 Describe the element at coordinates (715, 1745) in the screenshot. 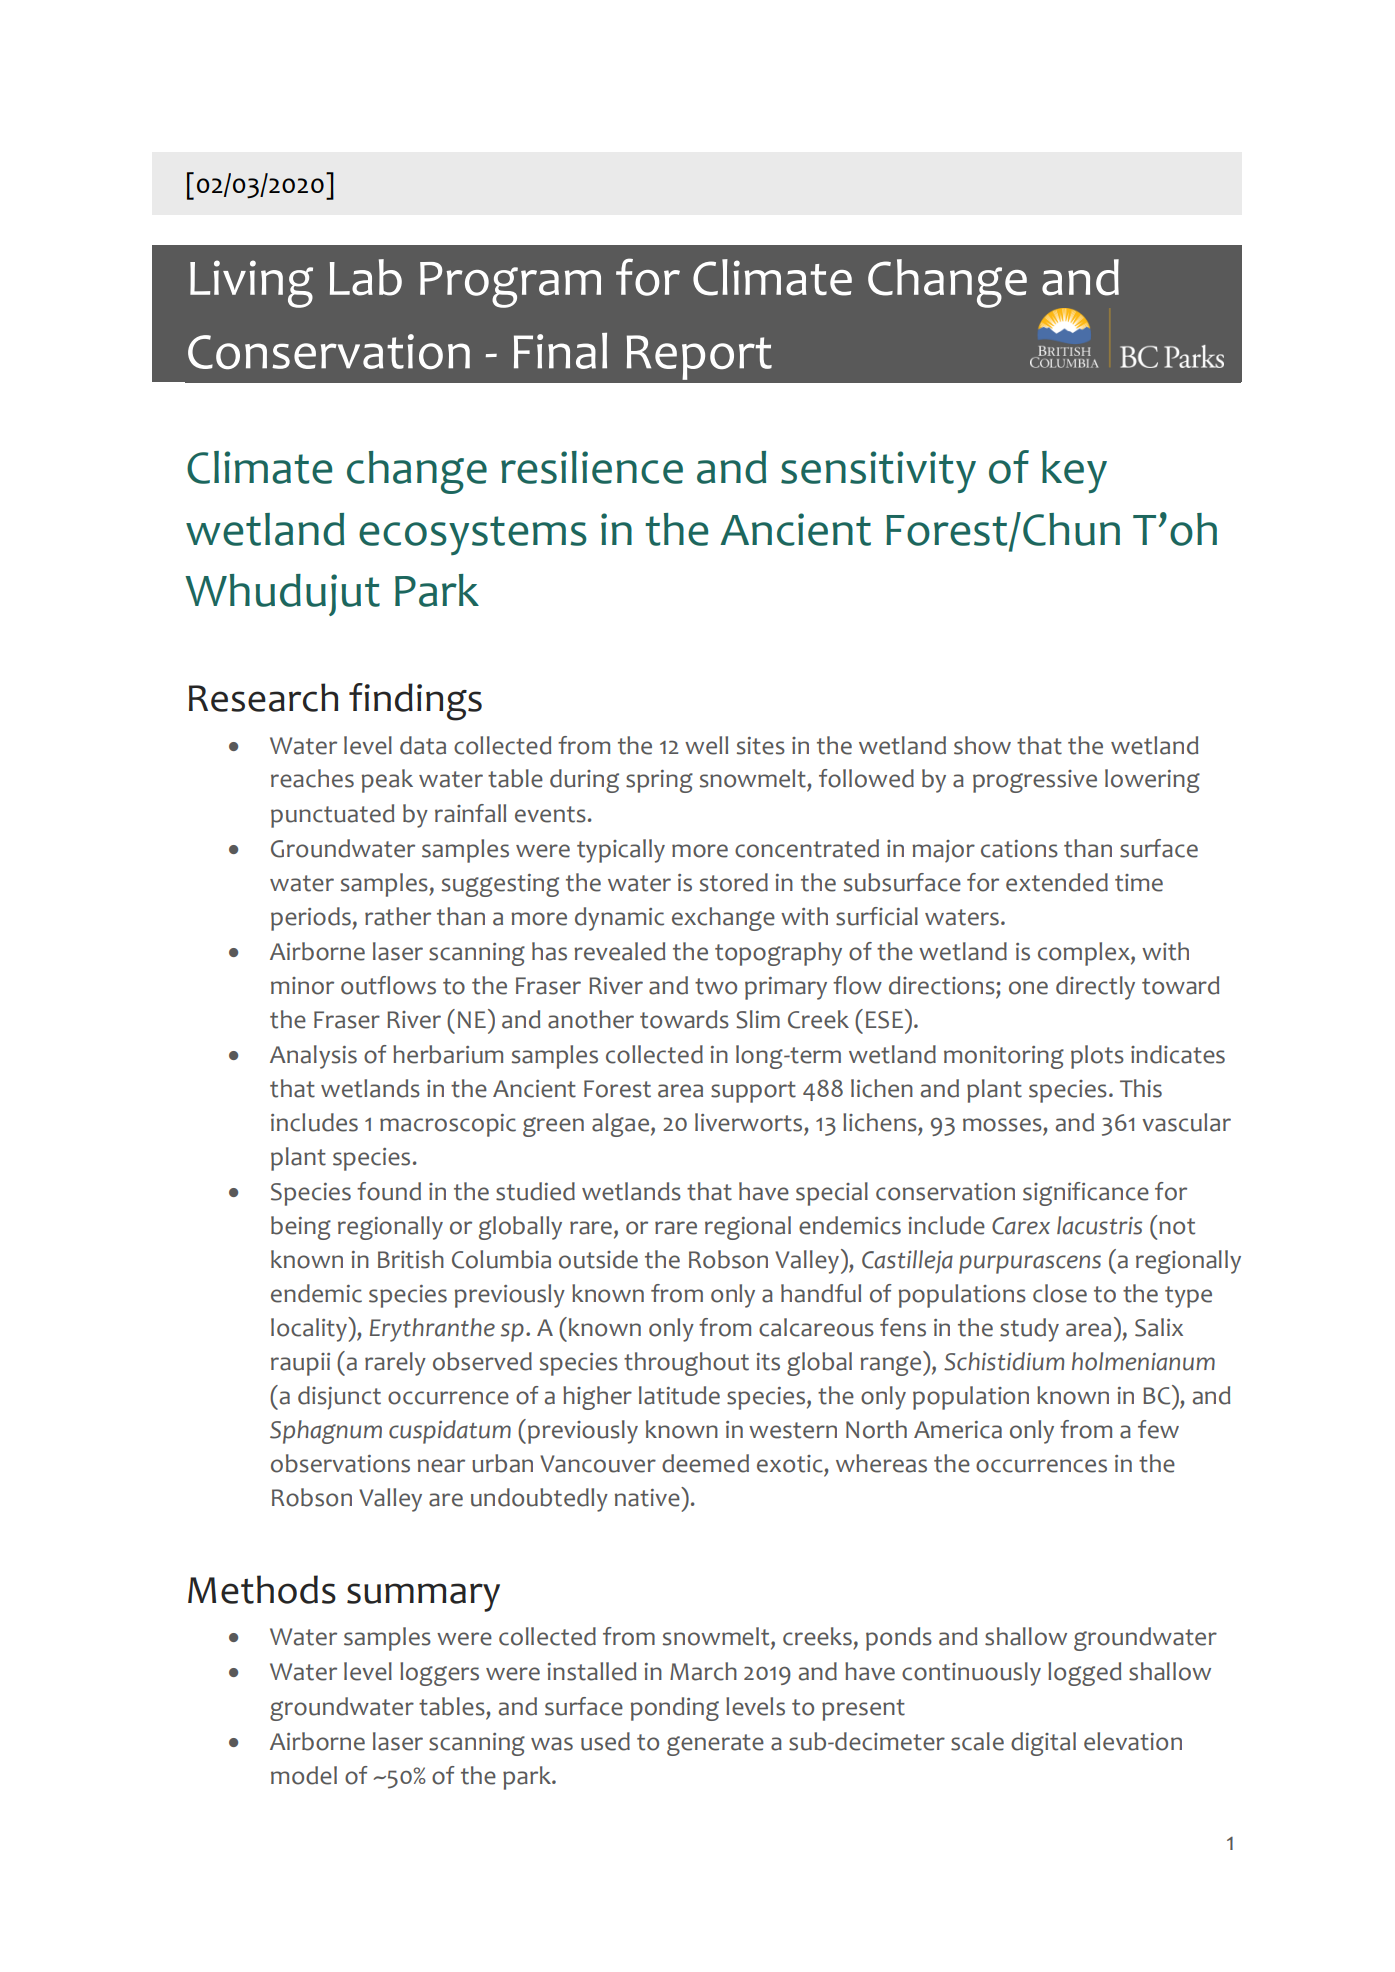

I see `generate` at that location.
